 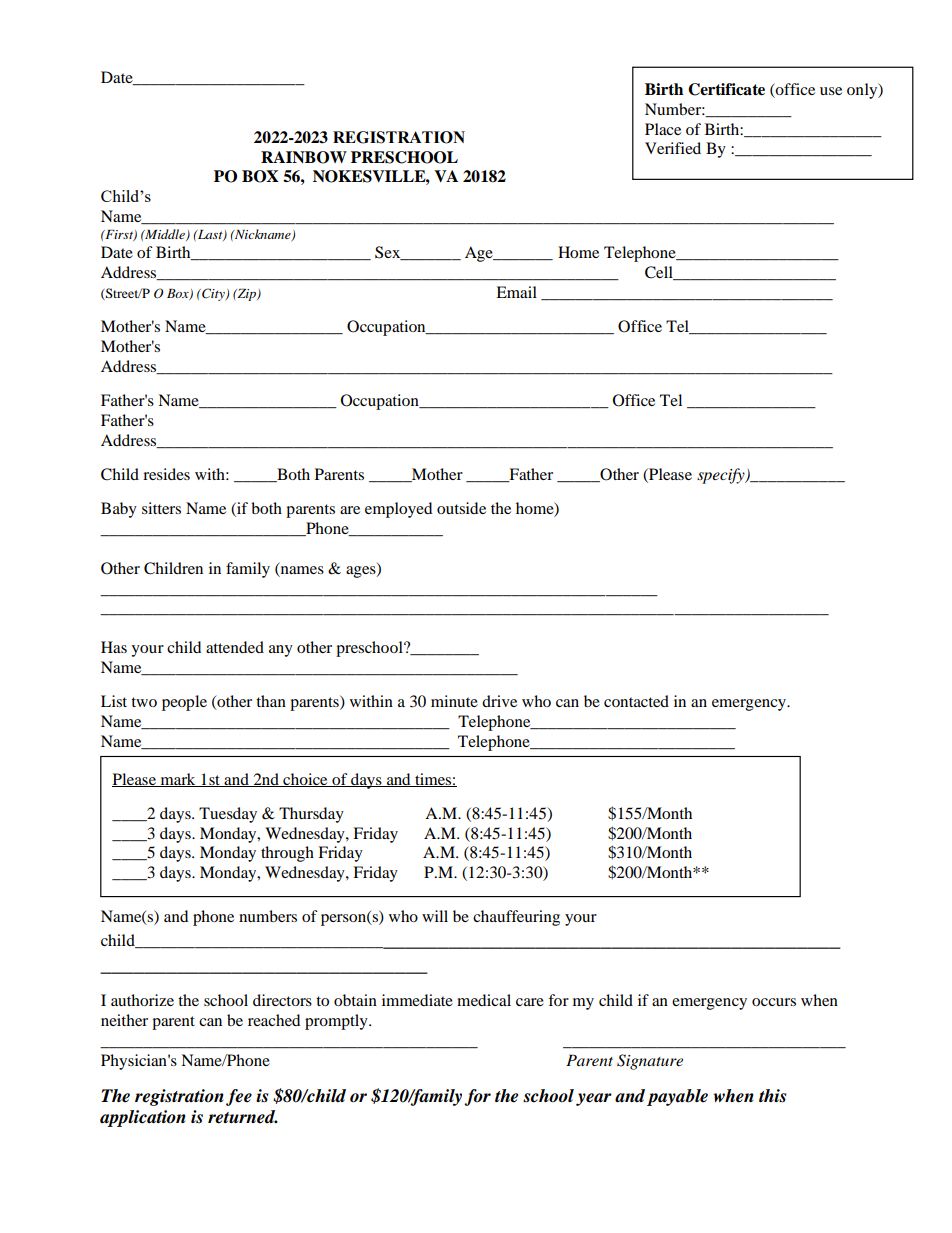 What do you see at coordinates (663, 129) in the screenshot?
I see `Place` at bounding box center [663, 129].
